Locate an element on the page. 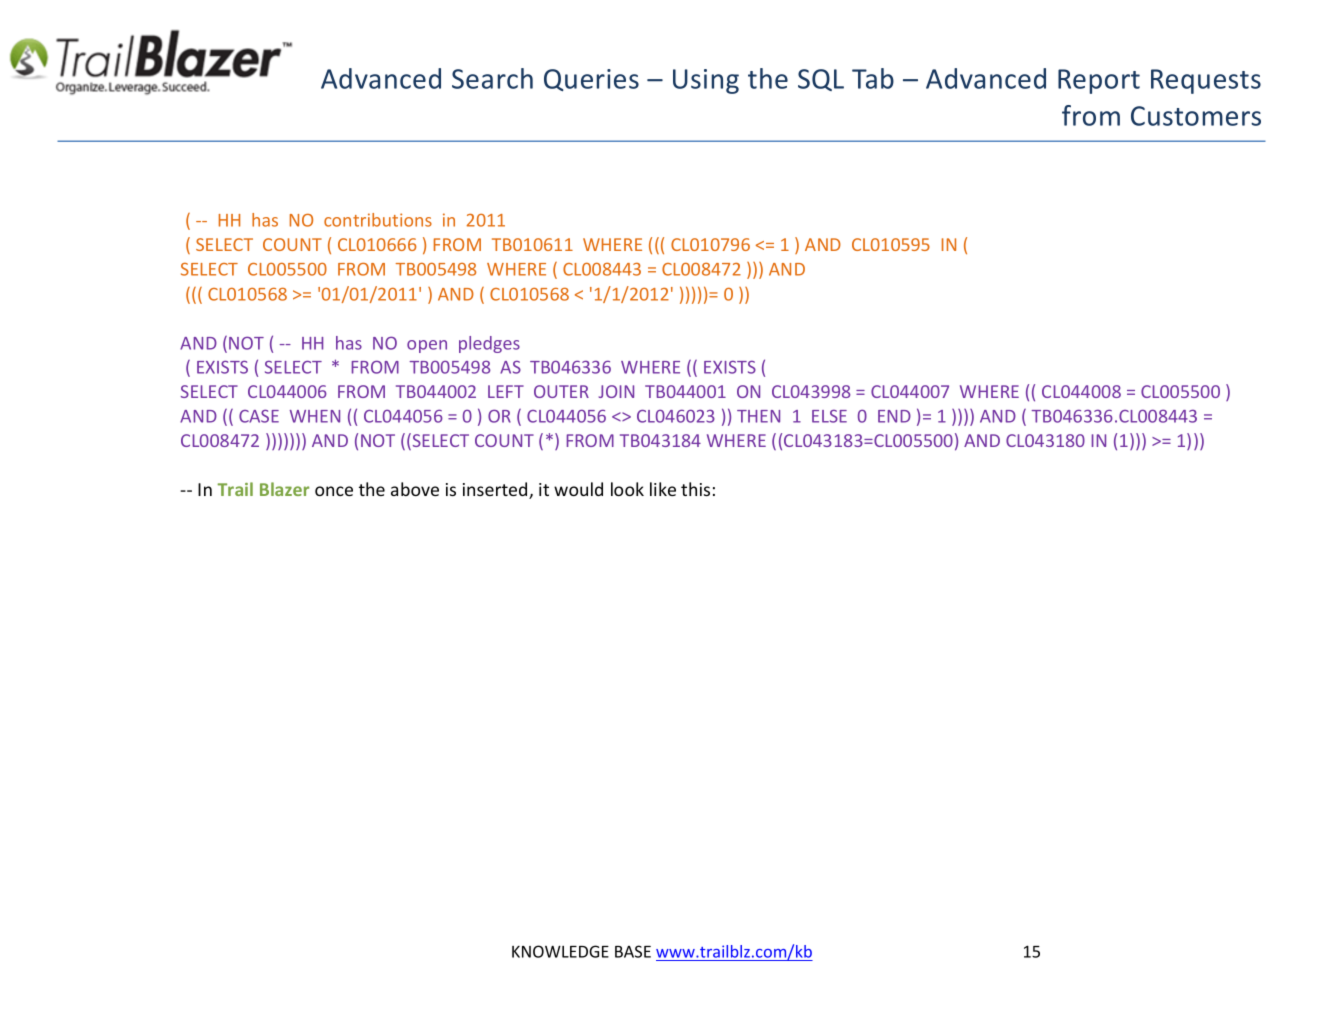 The width and height of the page is (1323, 1023). END is located at coordinates (894, 416).
